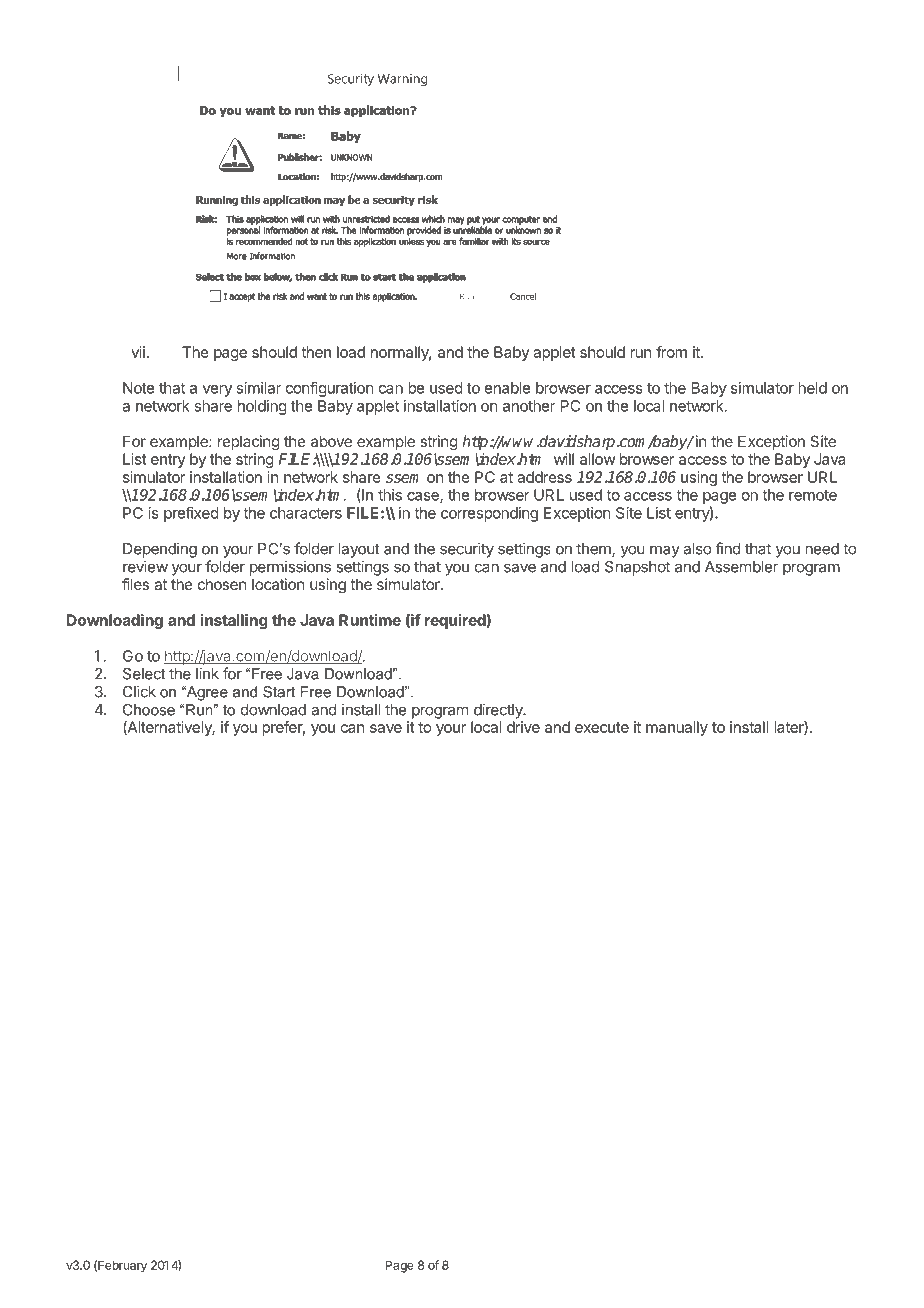  Describe the element at coordinates (728, 548) in the screenshot. I see `find` at that location.
